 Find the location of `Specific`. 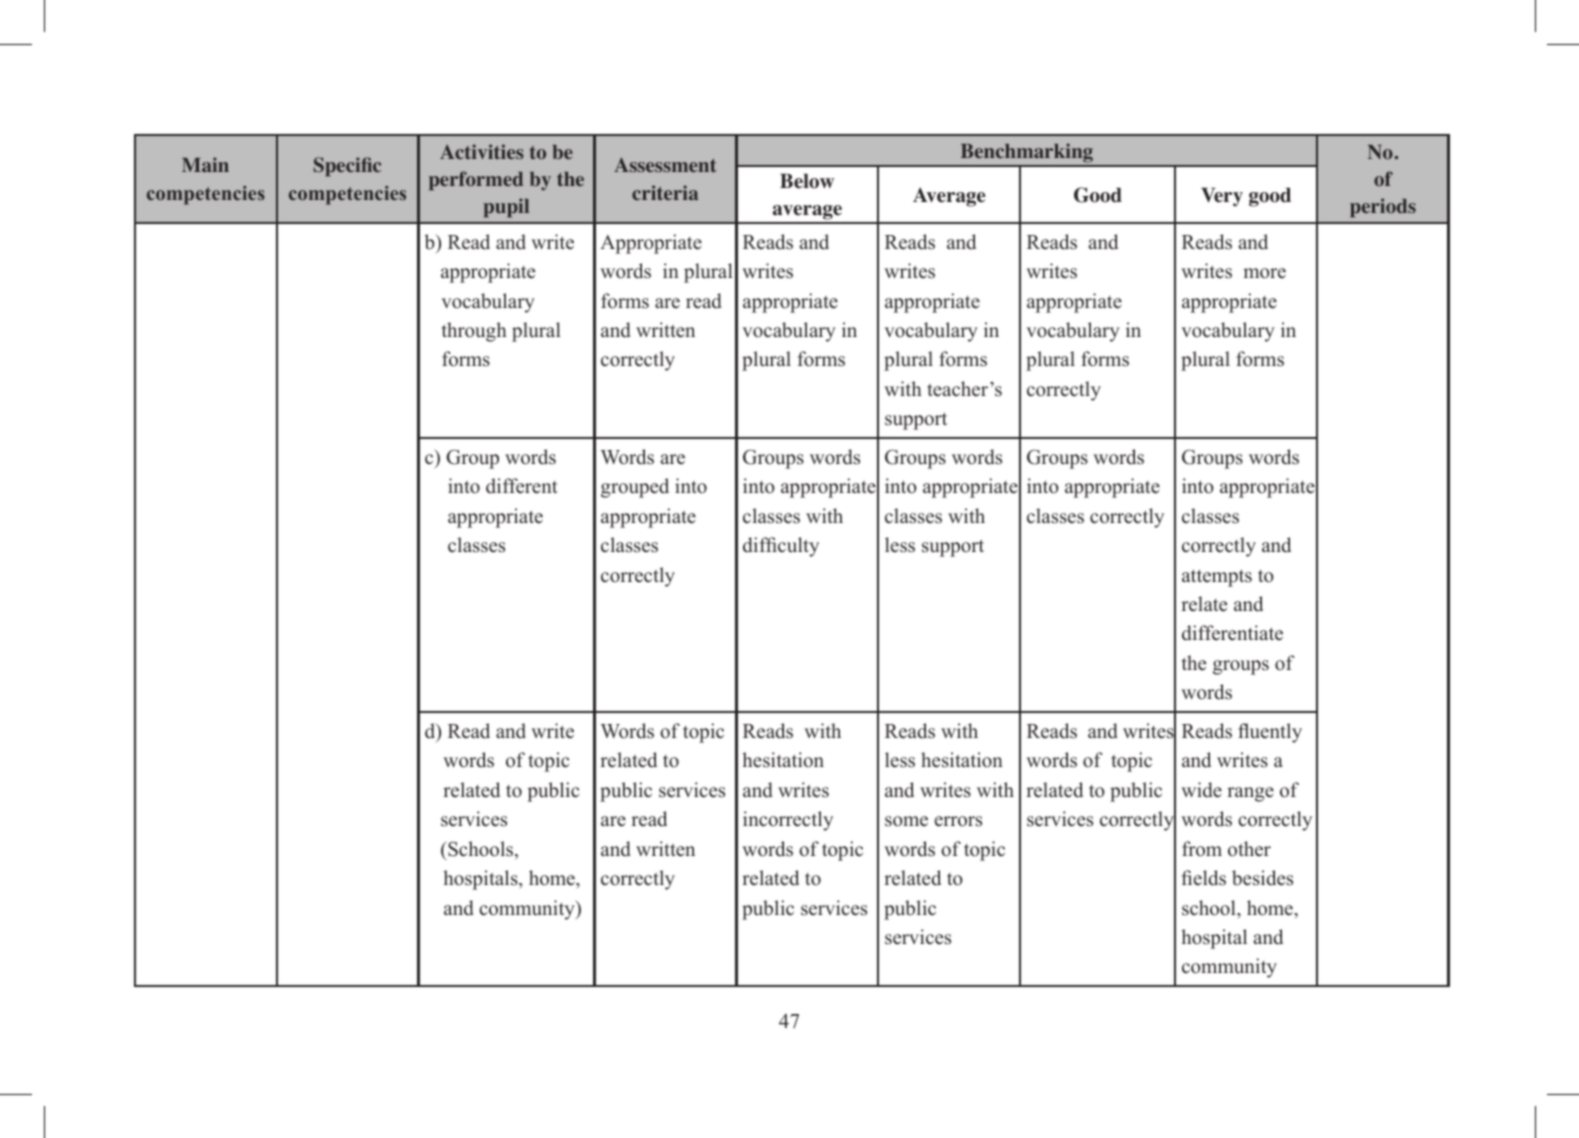

Specific is located at coordinates (347, 167).
